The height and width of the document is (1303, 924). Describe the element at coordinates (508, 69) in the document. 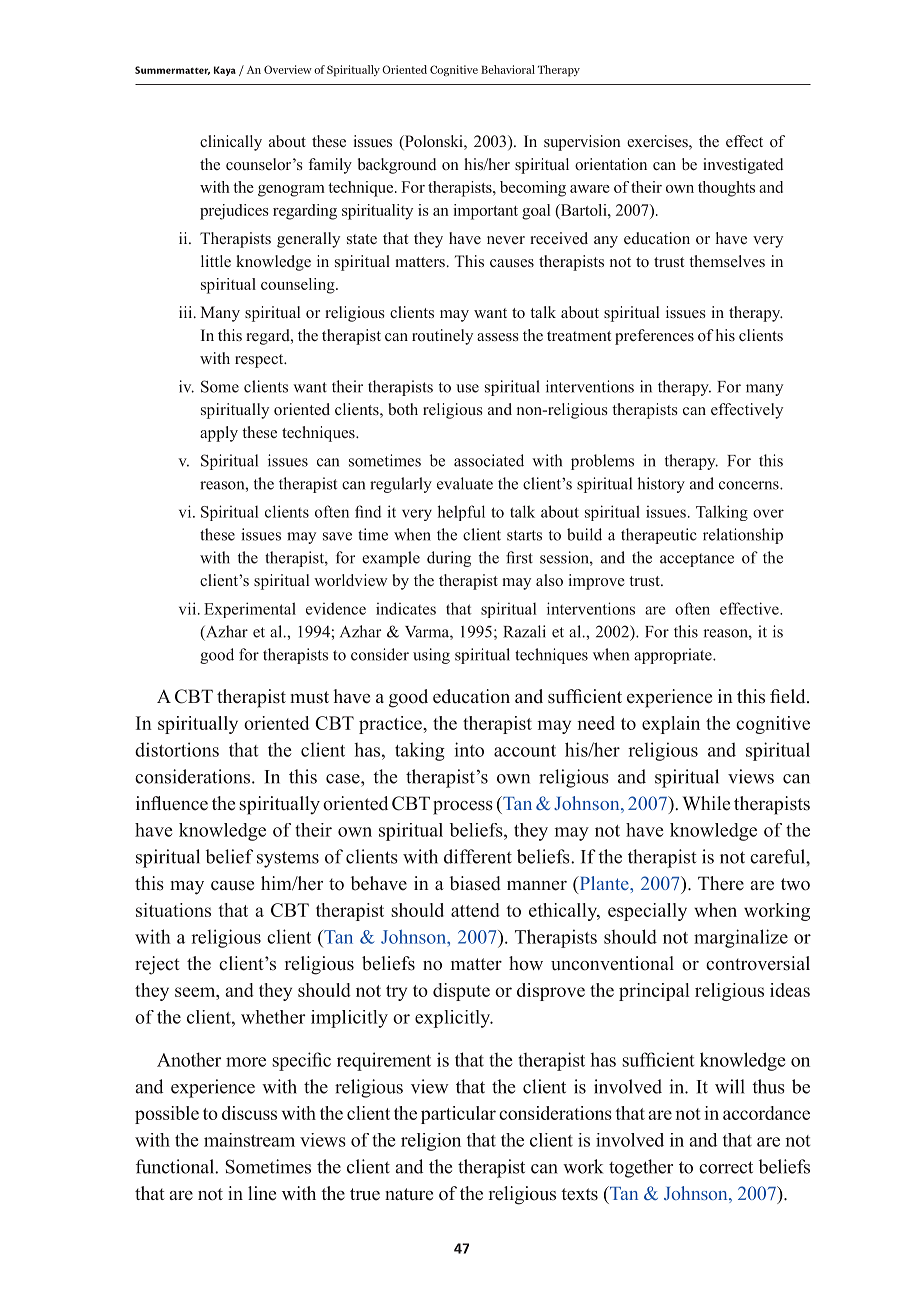

I see `Behavioral` at that location.
